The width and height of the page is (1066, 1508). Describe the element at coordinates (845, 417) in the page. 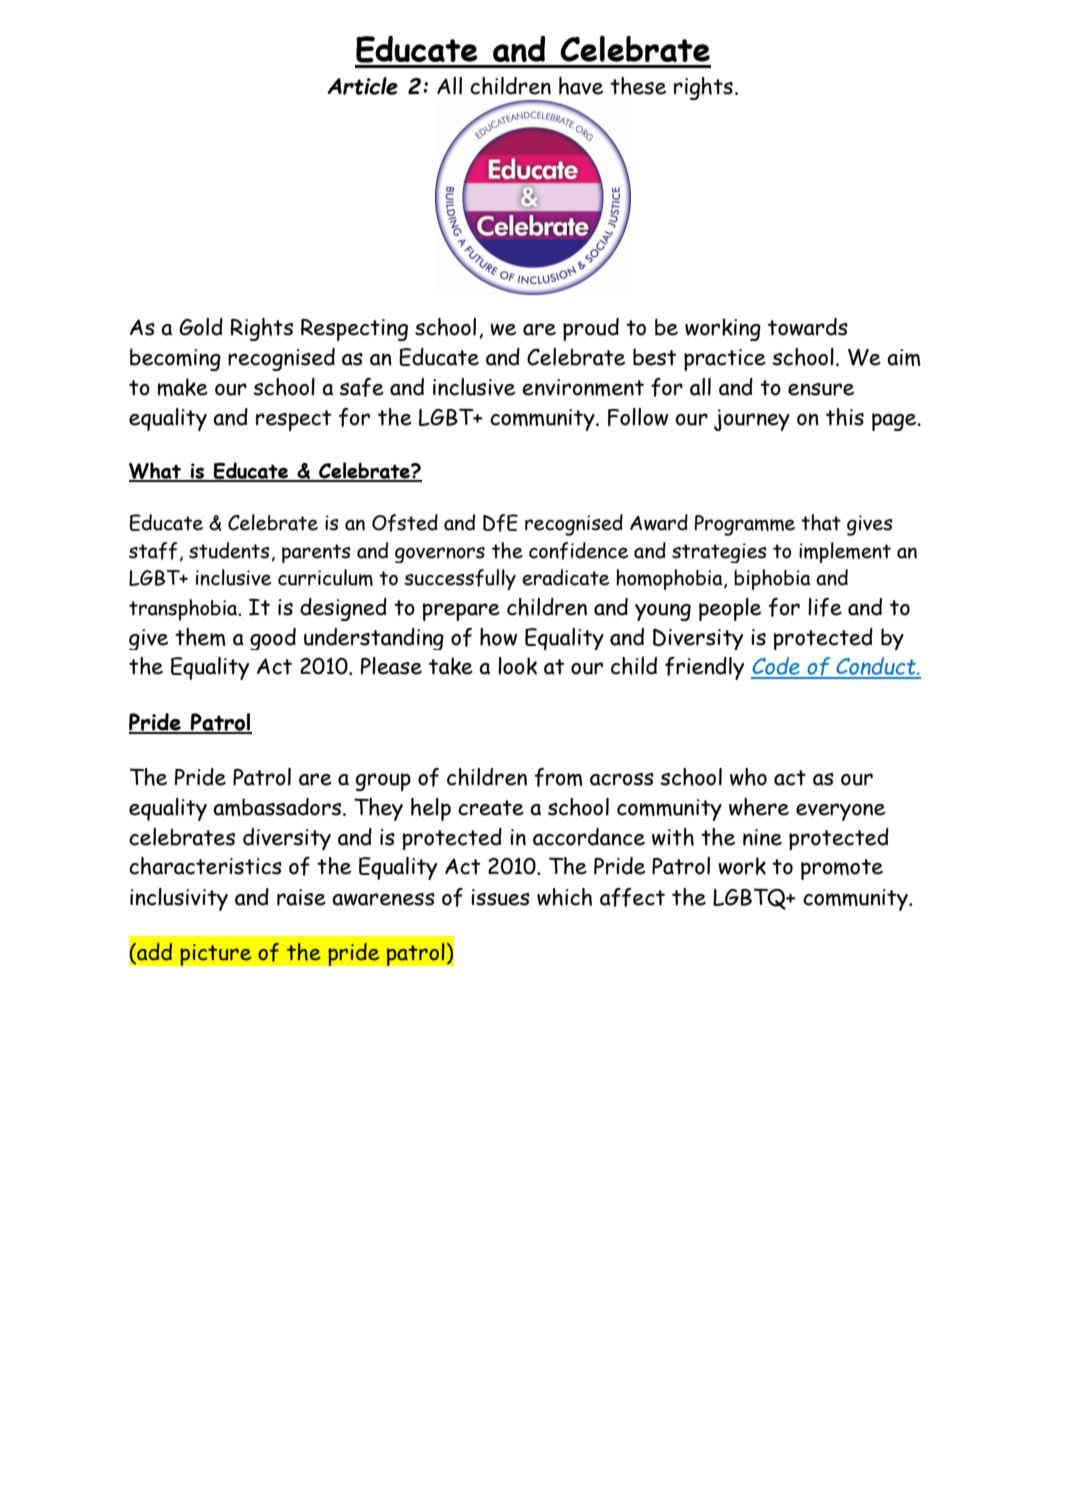

I see `this` at that location.
